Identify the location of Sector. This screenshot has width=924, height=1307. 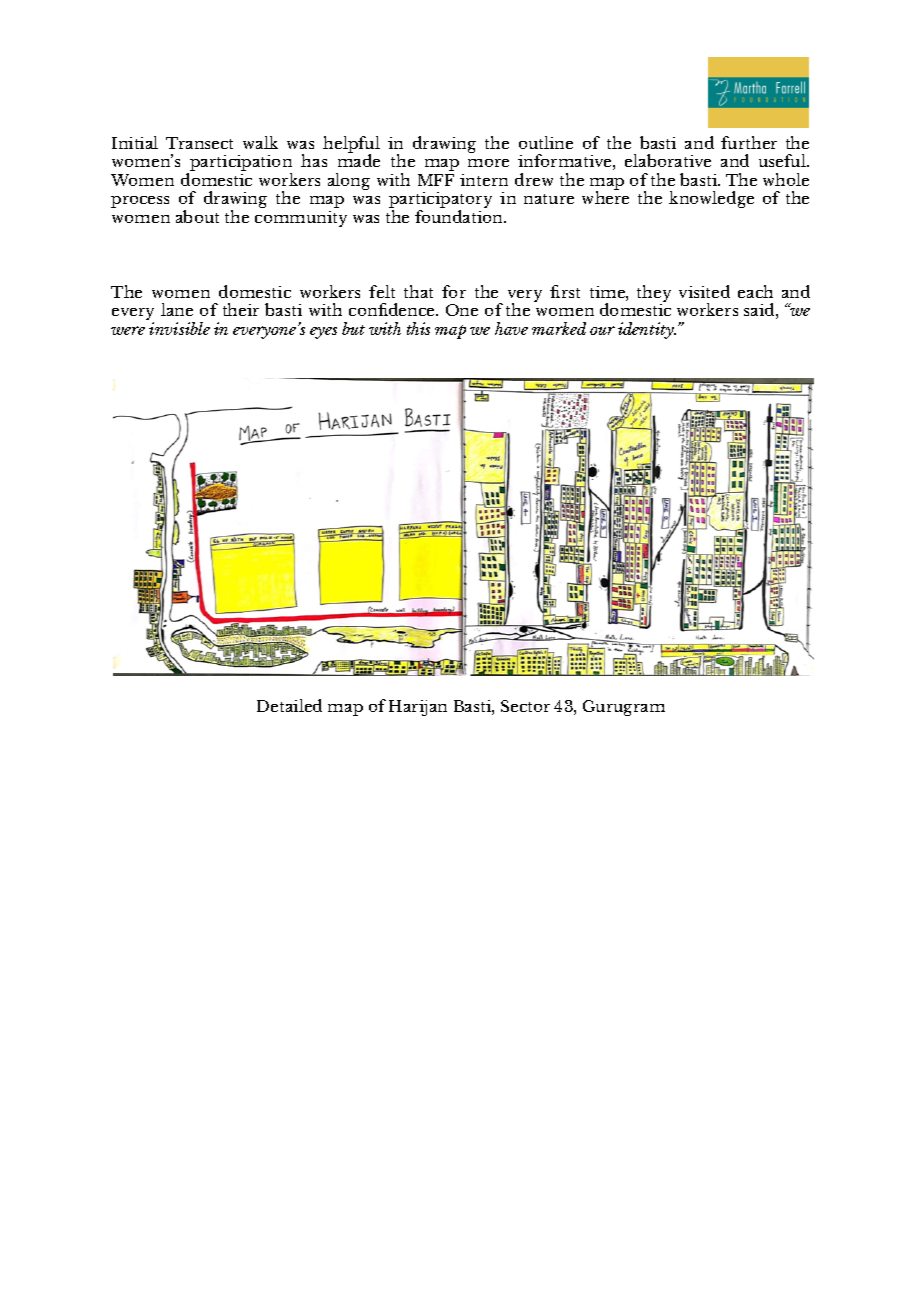
(525, 706).
